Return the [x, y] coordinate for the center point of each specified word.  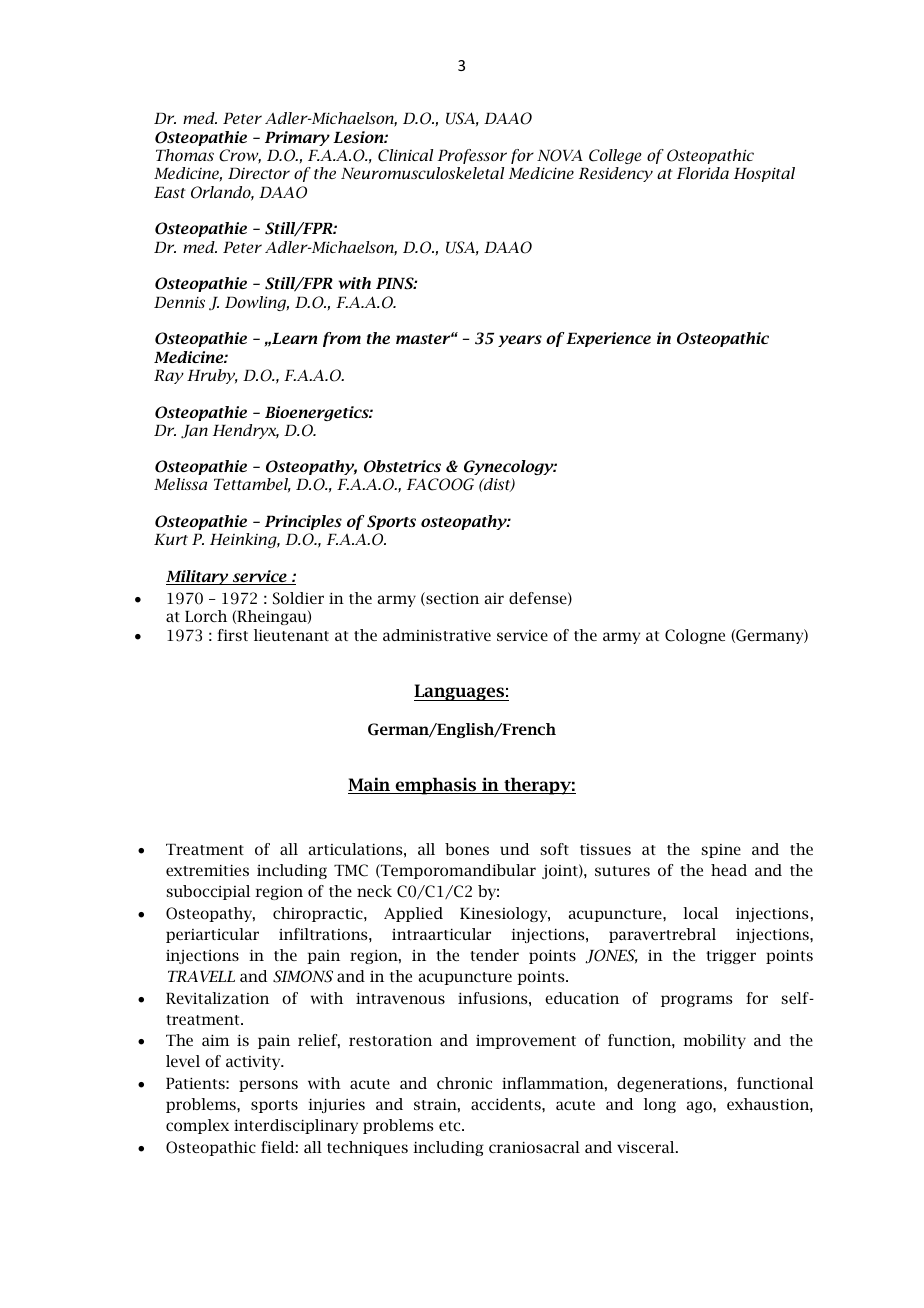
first [232, 635]
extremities [207, 870]
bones [467, 849]
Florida [703, 173]
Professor [472, 156]
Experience [608, 339]
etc [451, 1126]
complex [197, 1126]
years [520, 341]
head [729, 870]
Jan [194, 432]
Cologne [695, 636]
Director [259, 173]
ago [700, 1107]
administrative [437, 635]
